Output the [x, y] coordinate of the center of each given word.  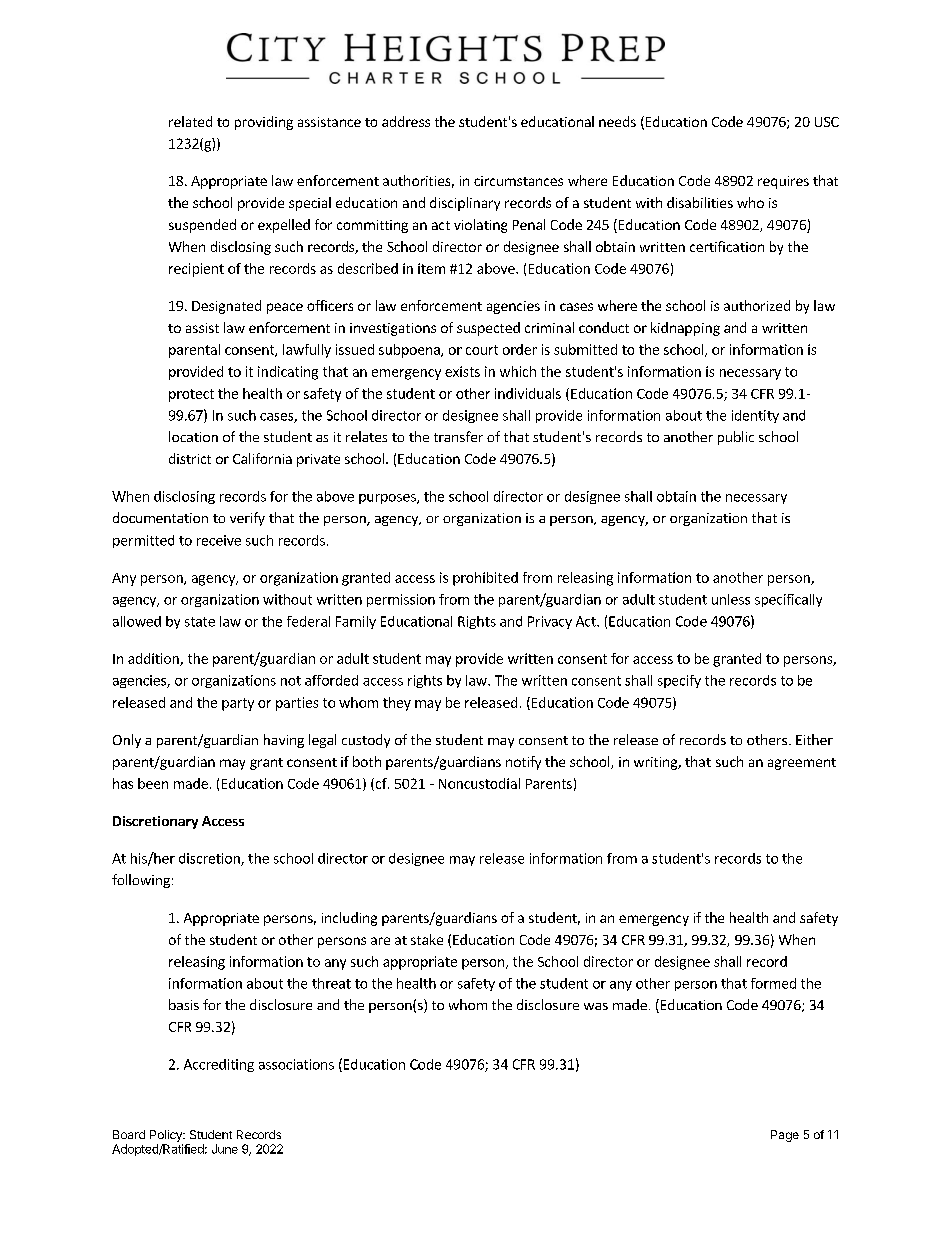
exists [462, 371]
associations [296, 1064]
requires [783, 182]
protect [191, 395]
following [141, 881]
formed [773, 983]
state [200, 622]
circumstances [518, 181]
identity [755, 416]
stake [427, 939]
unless [731, 599]
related [190, 121]
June [225, 1149]
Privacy [550, 622]
